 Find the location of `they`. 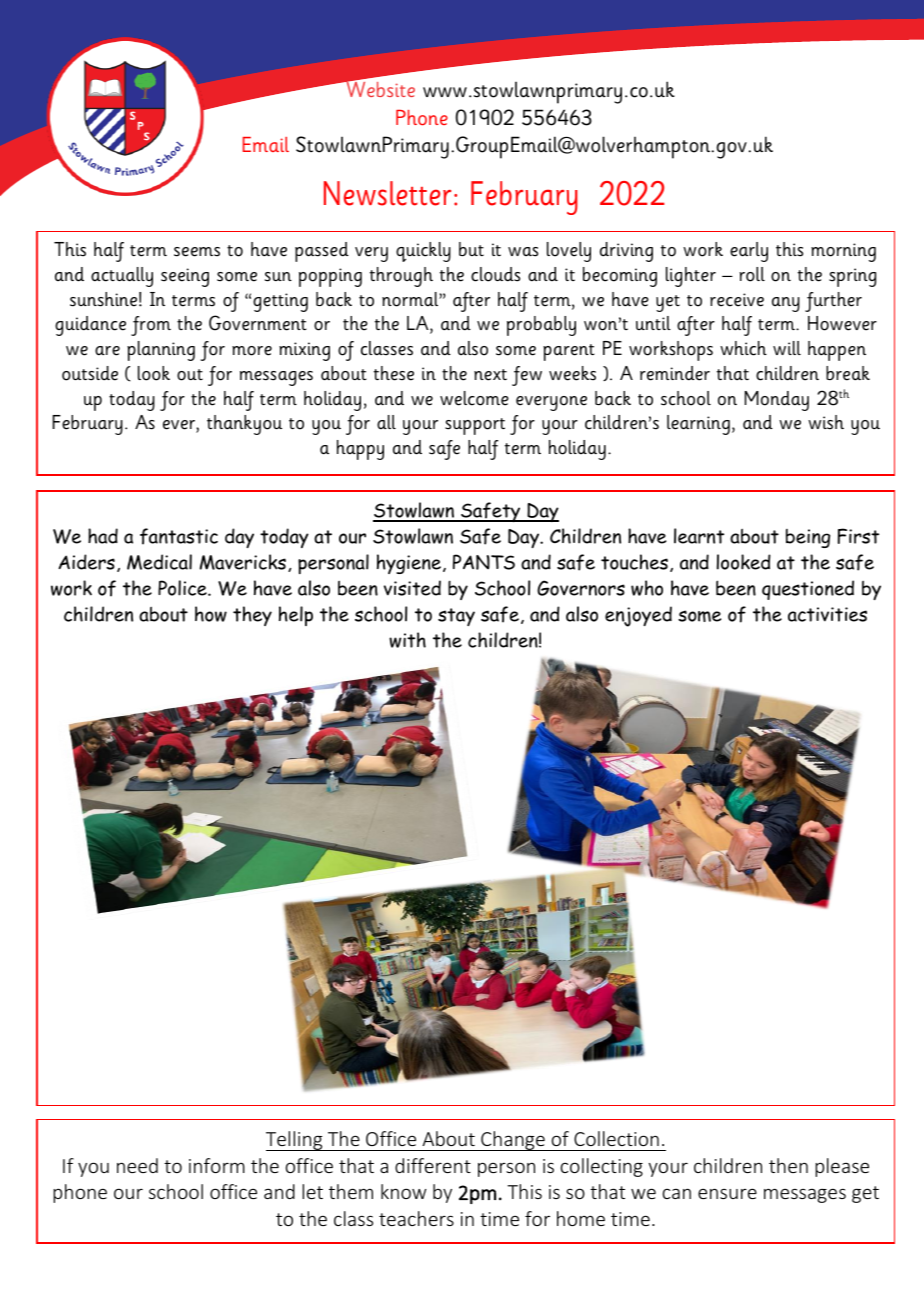

they is located at coordinates (252, 616).
